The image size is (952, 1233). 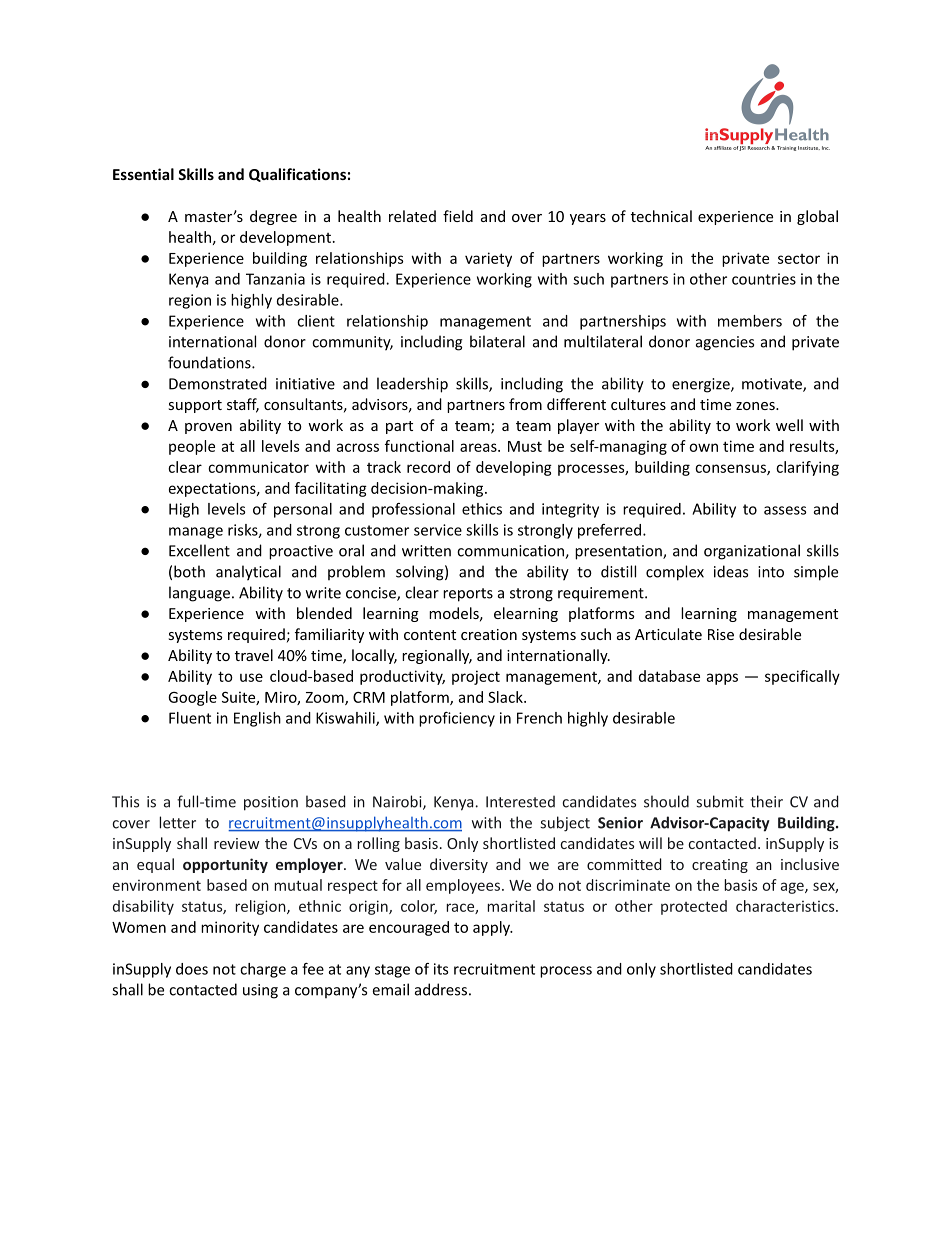 What do you see at coordinates (441, 969) in the image?
I see `its` at bounding box center [441, 969].
